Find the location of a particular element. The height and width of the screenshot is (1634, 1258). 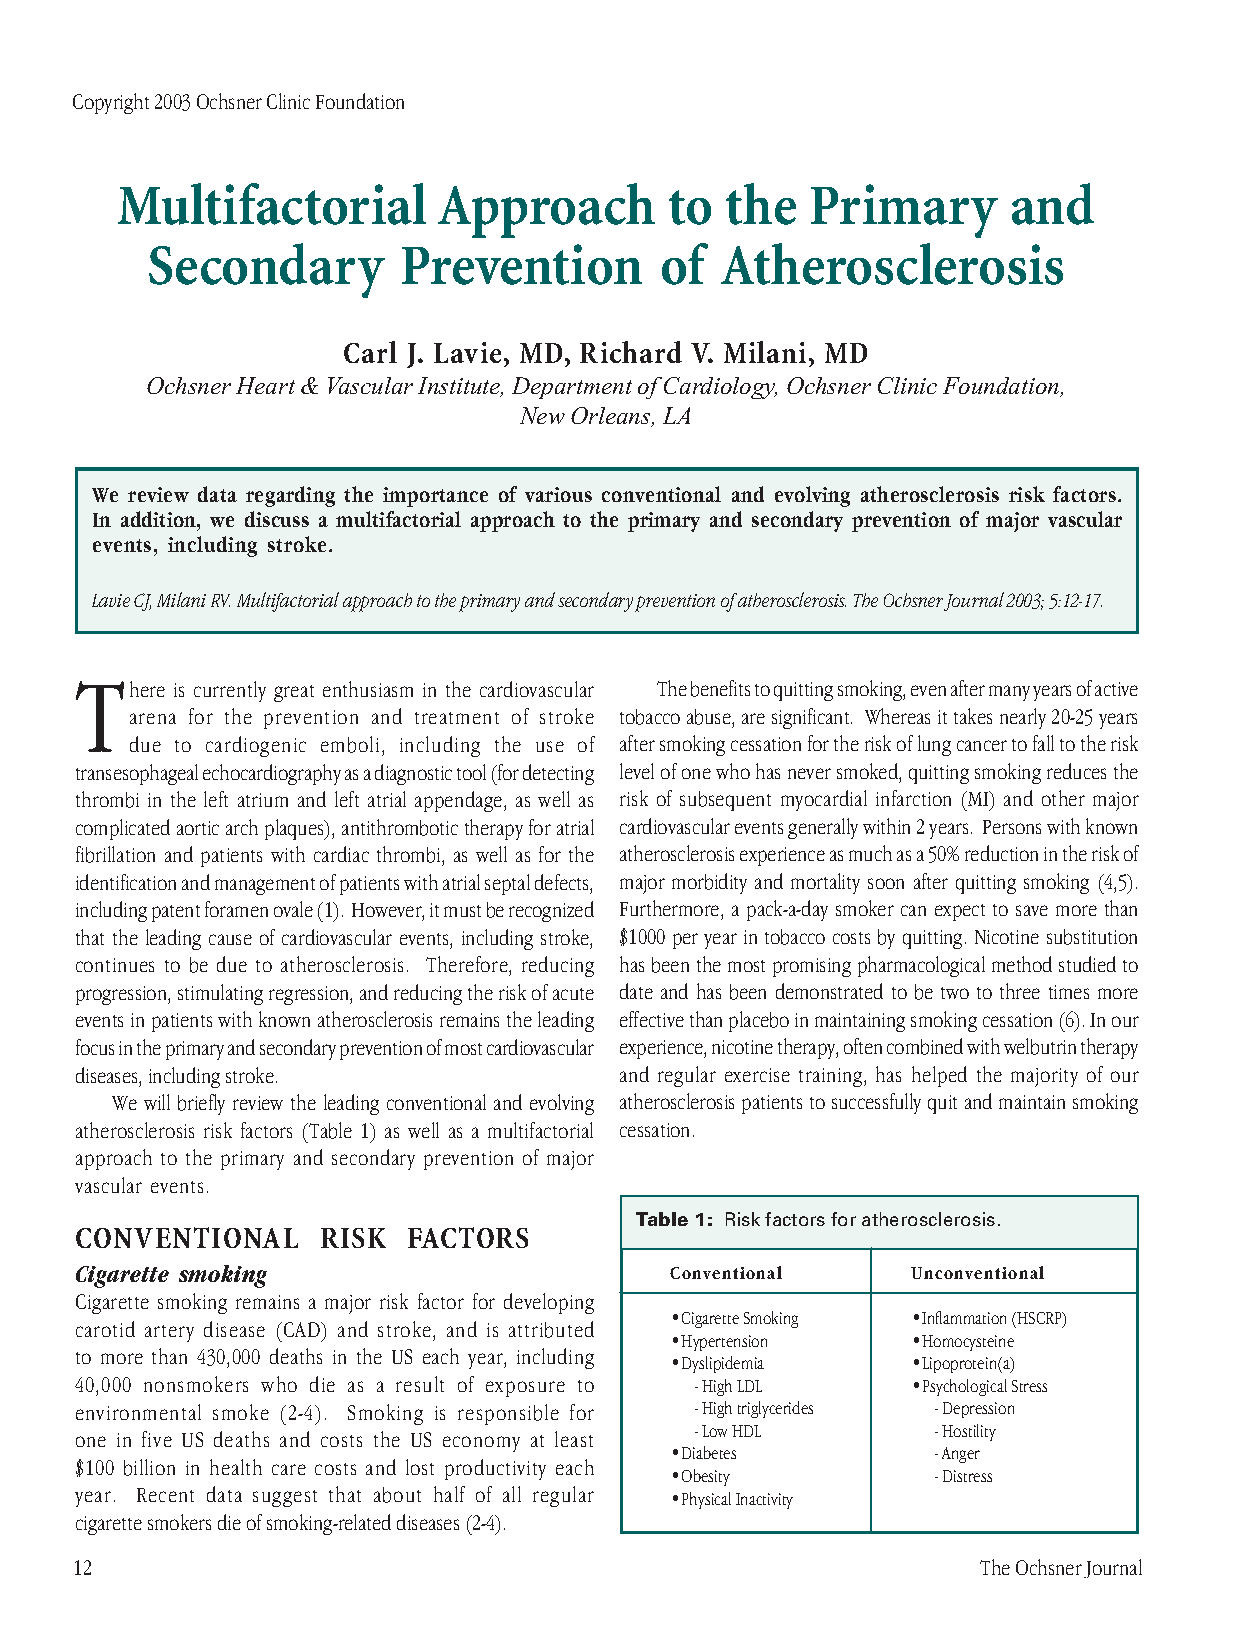

Persons is located at coordinates (1012, 827).
